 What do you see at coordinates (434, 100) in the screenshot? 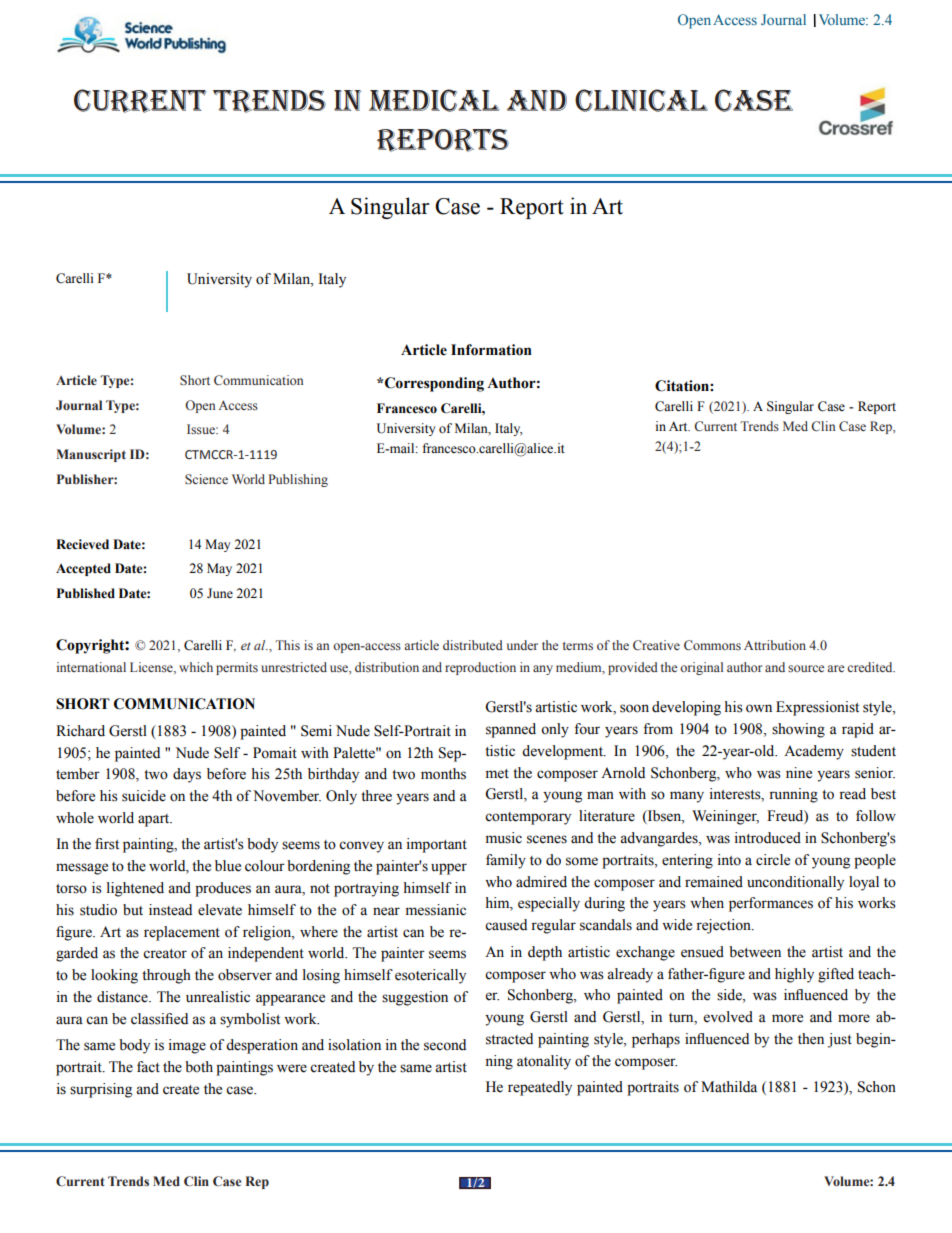
I see `medical` at bounding box center [434, 100].
